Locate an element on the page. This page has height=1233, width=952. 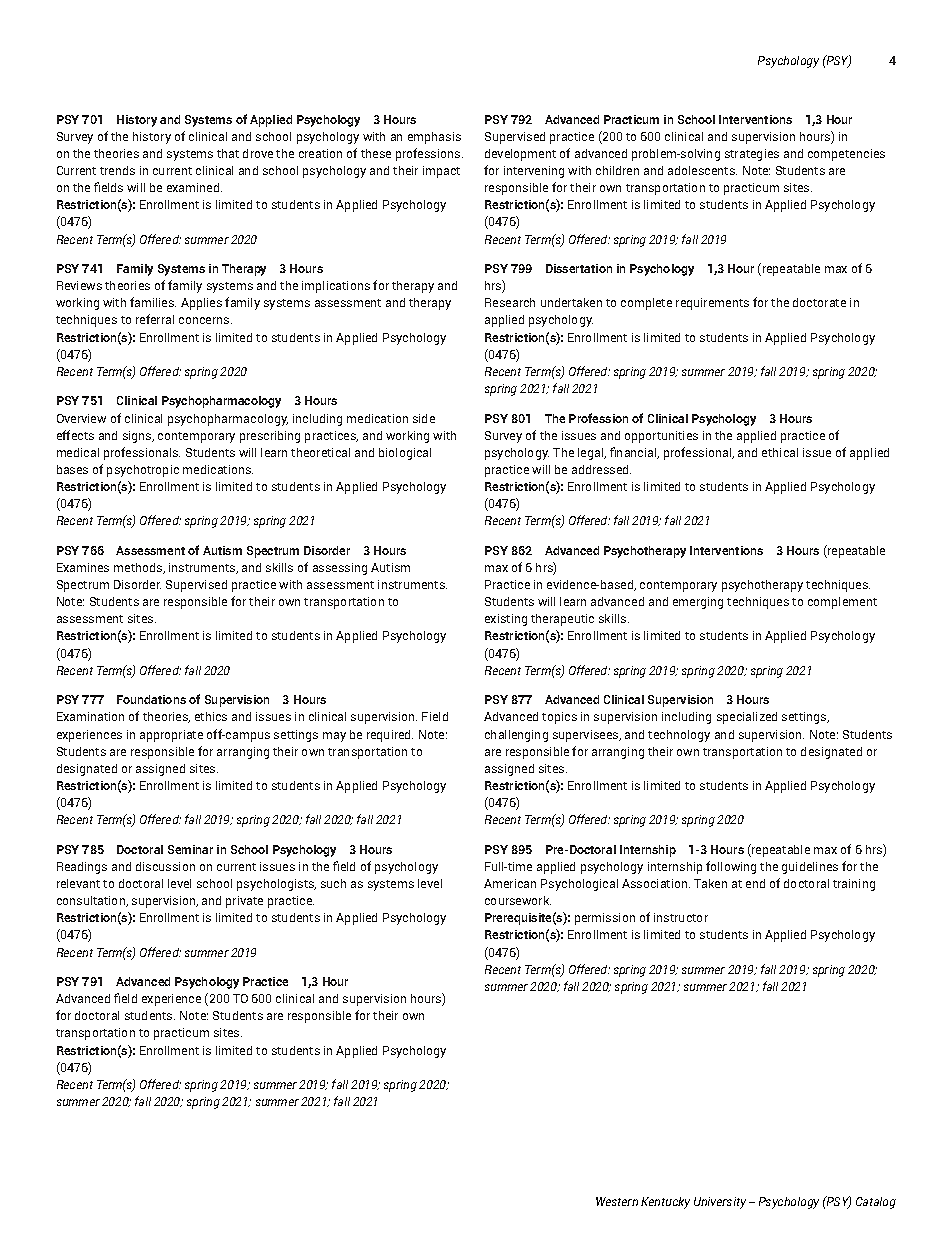
impact is located at coordinates (441, 172).
